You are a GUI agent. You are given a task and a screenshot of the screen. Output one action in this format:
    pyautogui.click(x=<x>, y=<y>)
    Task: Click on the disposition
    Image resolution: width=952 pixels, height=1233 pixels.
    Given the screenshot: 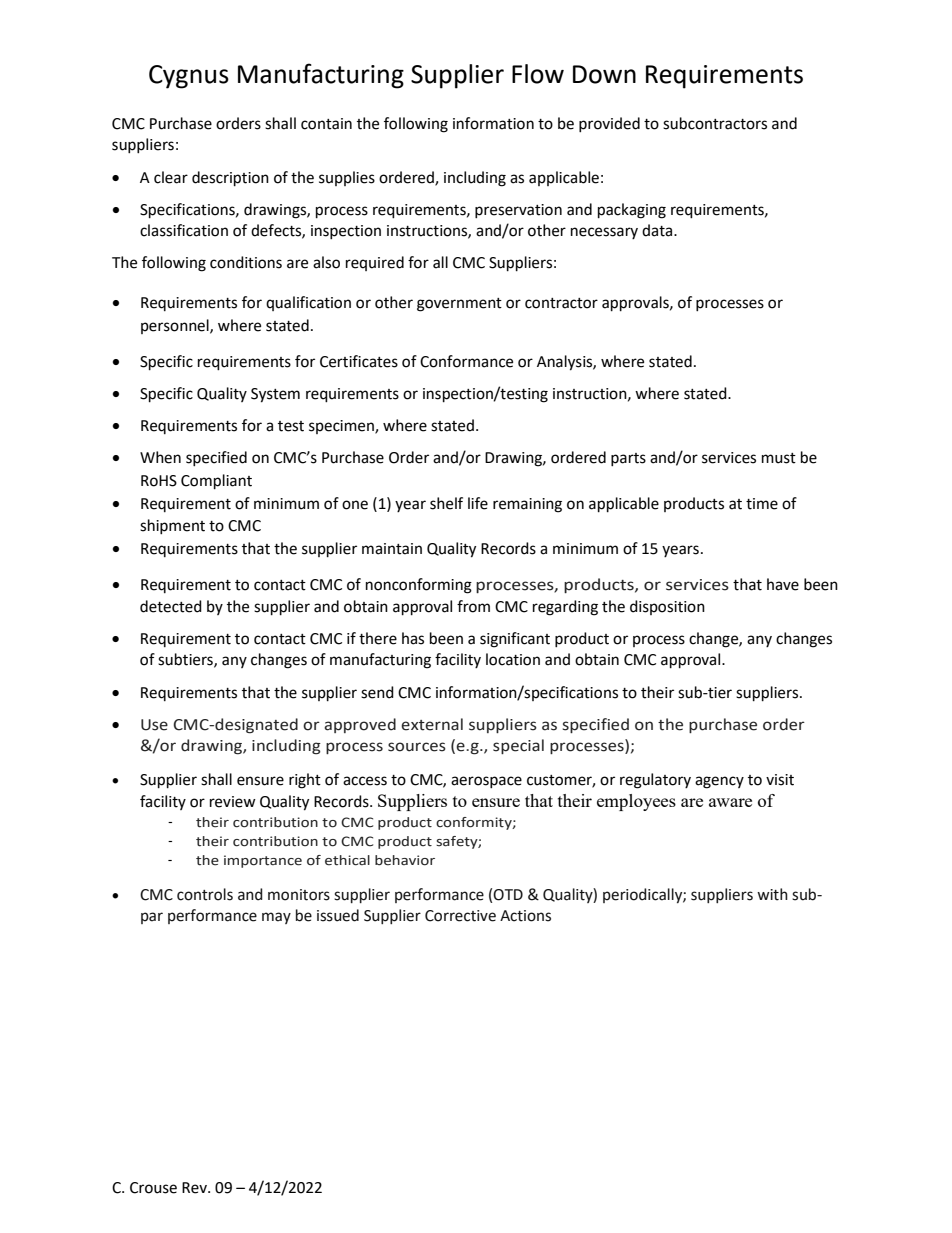 What is the action you would take?
    pyautogui.click(x=667, y=607)
